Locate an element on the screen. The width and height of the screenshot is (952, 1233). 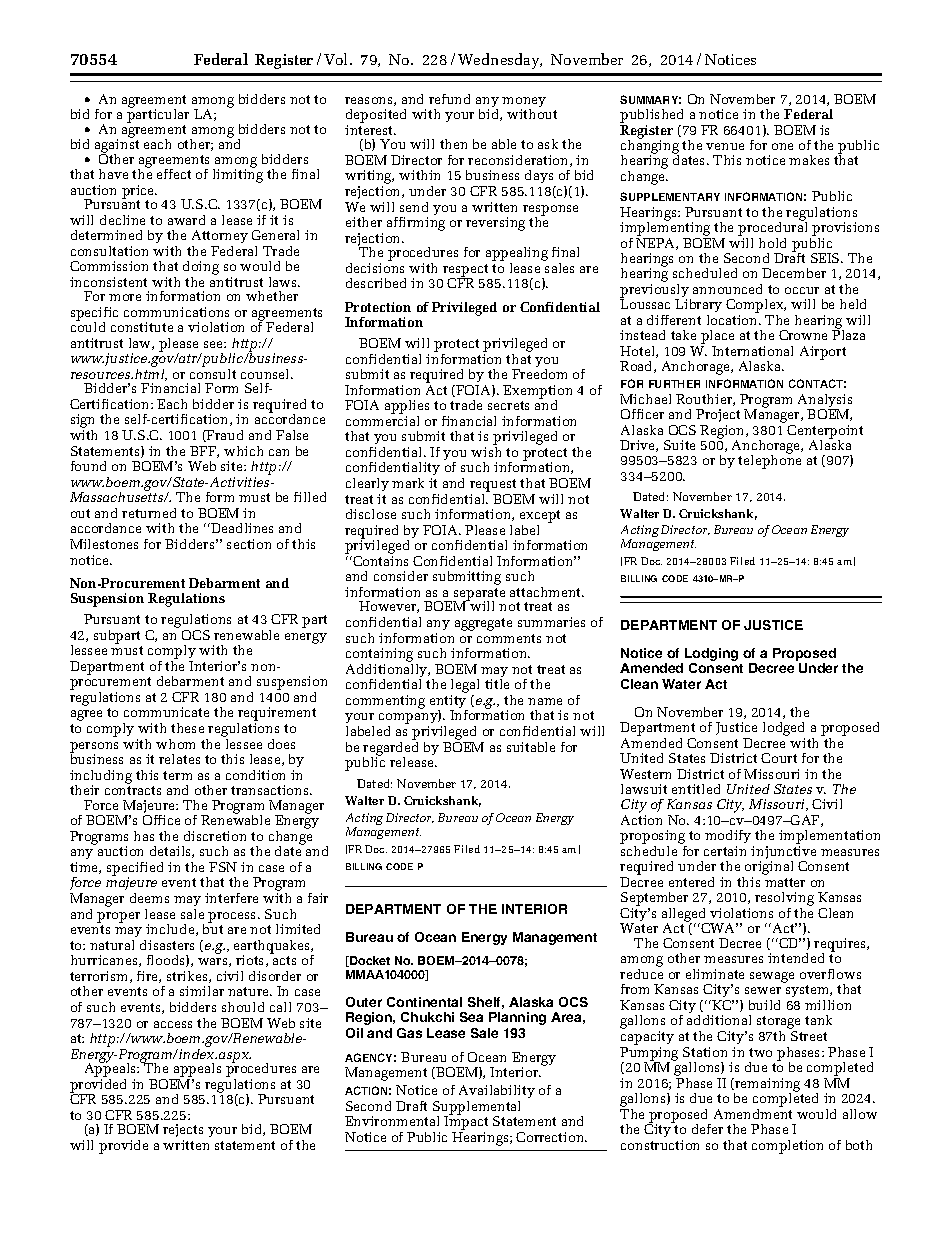
Milestones is located at coordinates (104, 544).
